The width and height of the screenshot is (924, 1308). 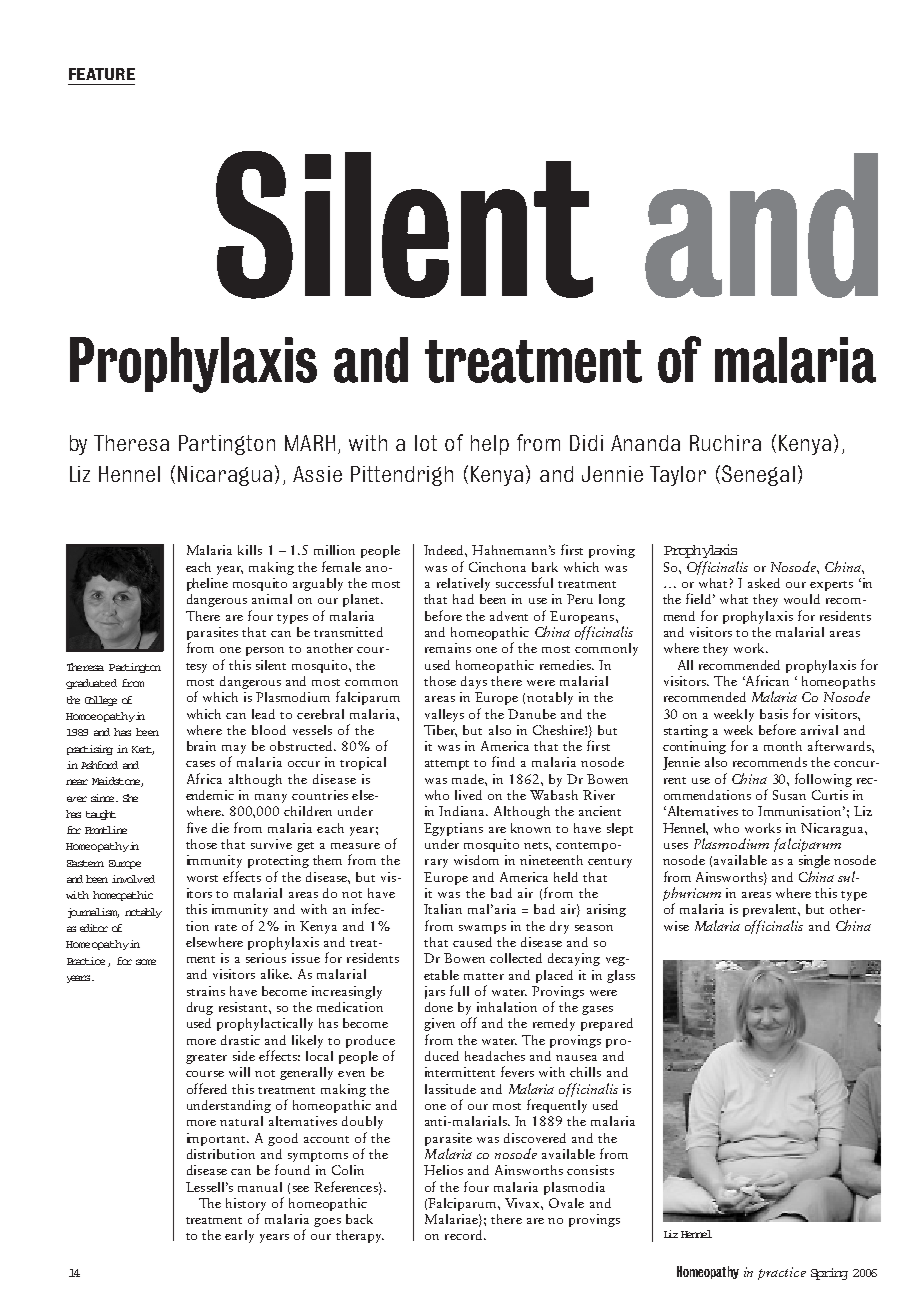 I want to click on Susan, so click(x=789, y=795).
